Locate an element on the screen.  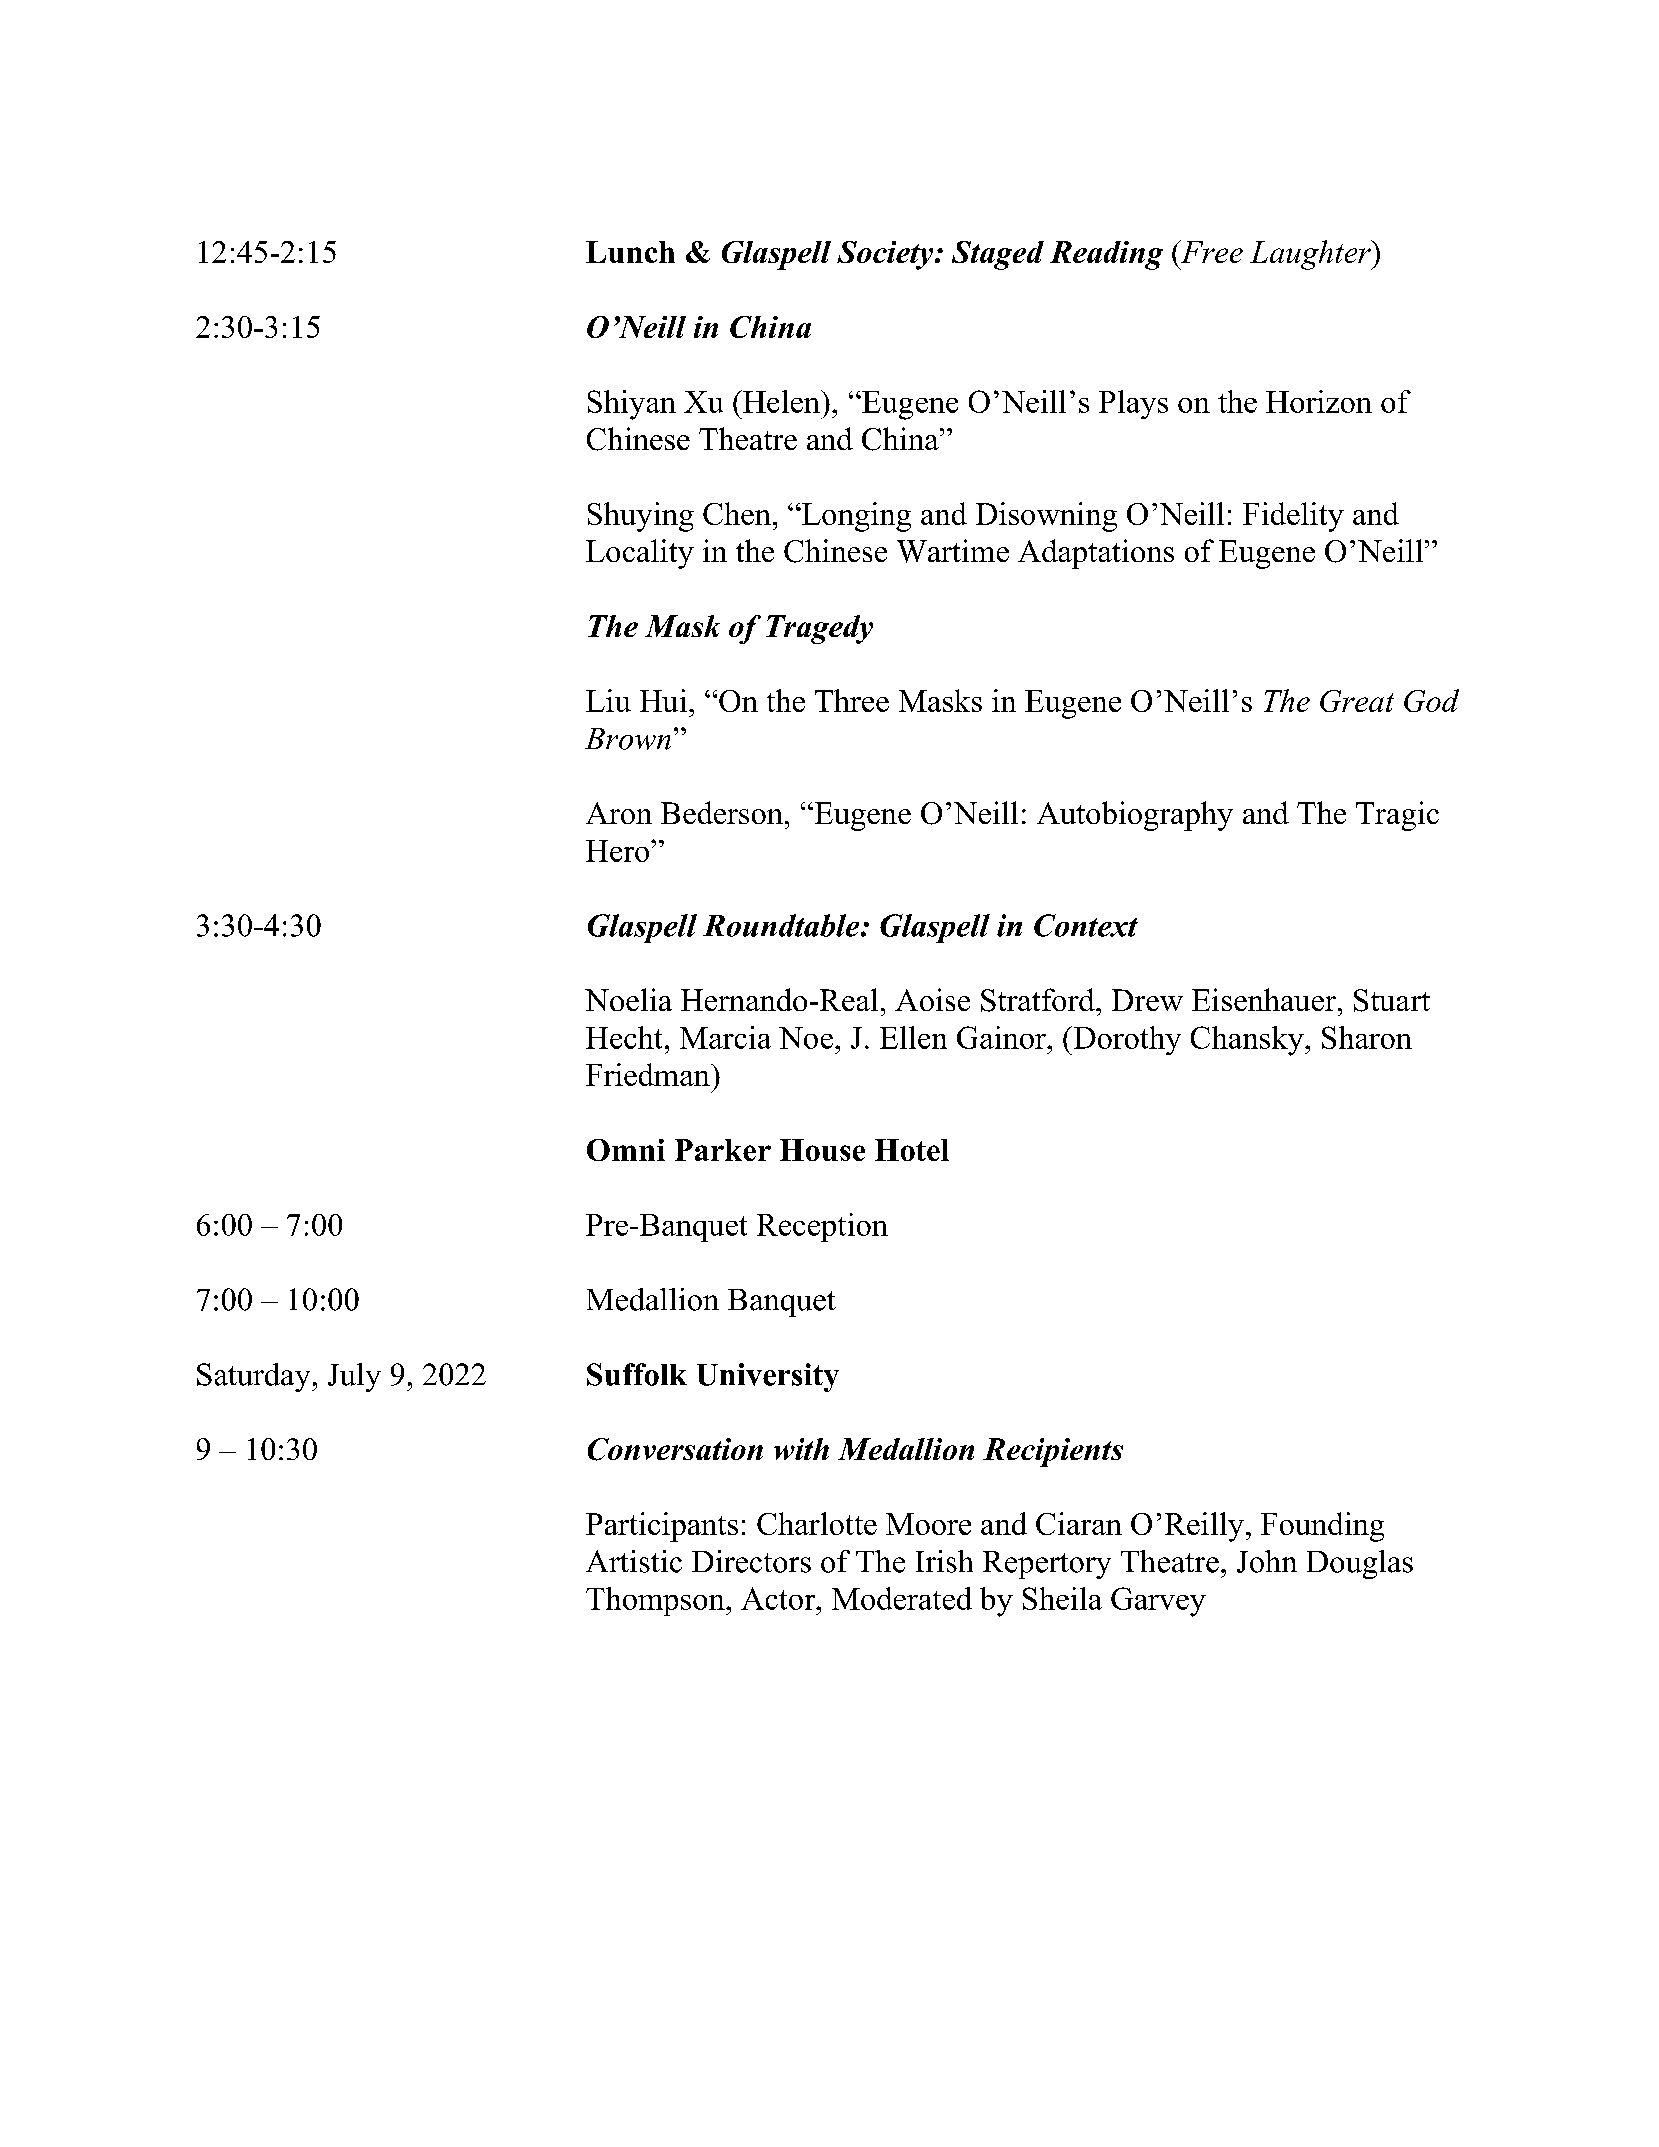
Lunch is located at coordinates (630, 252).
